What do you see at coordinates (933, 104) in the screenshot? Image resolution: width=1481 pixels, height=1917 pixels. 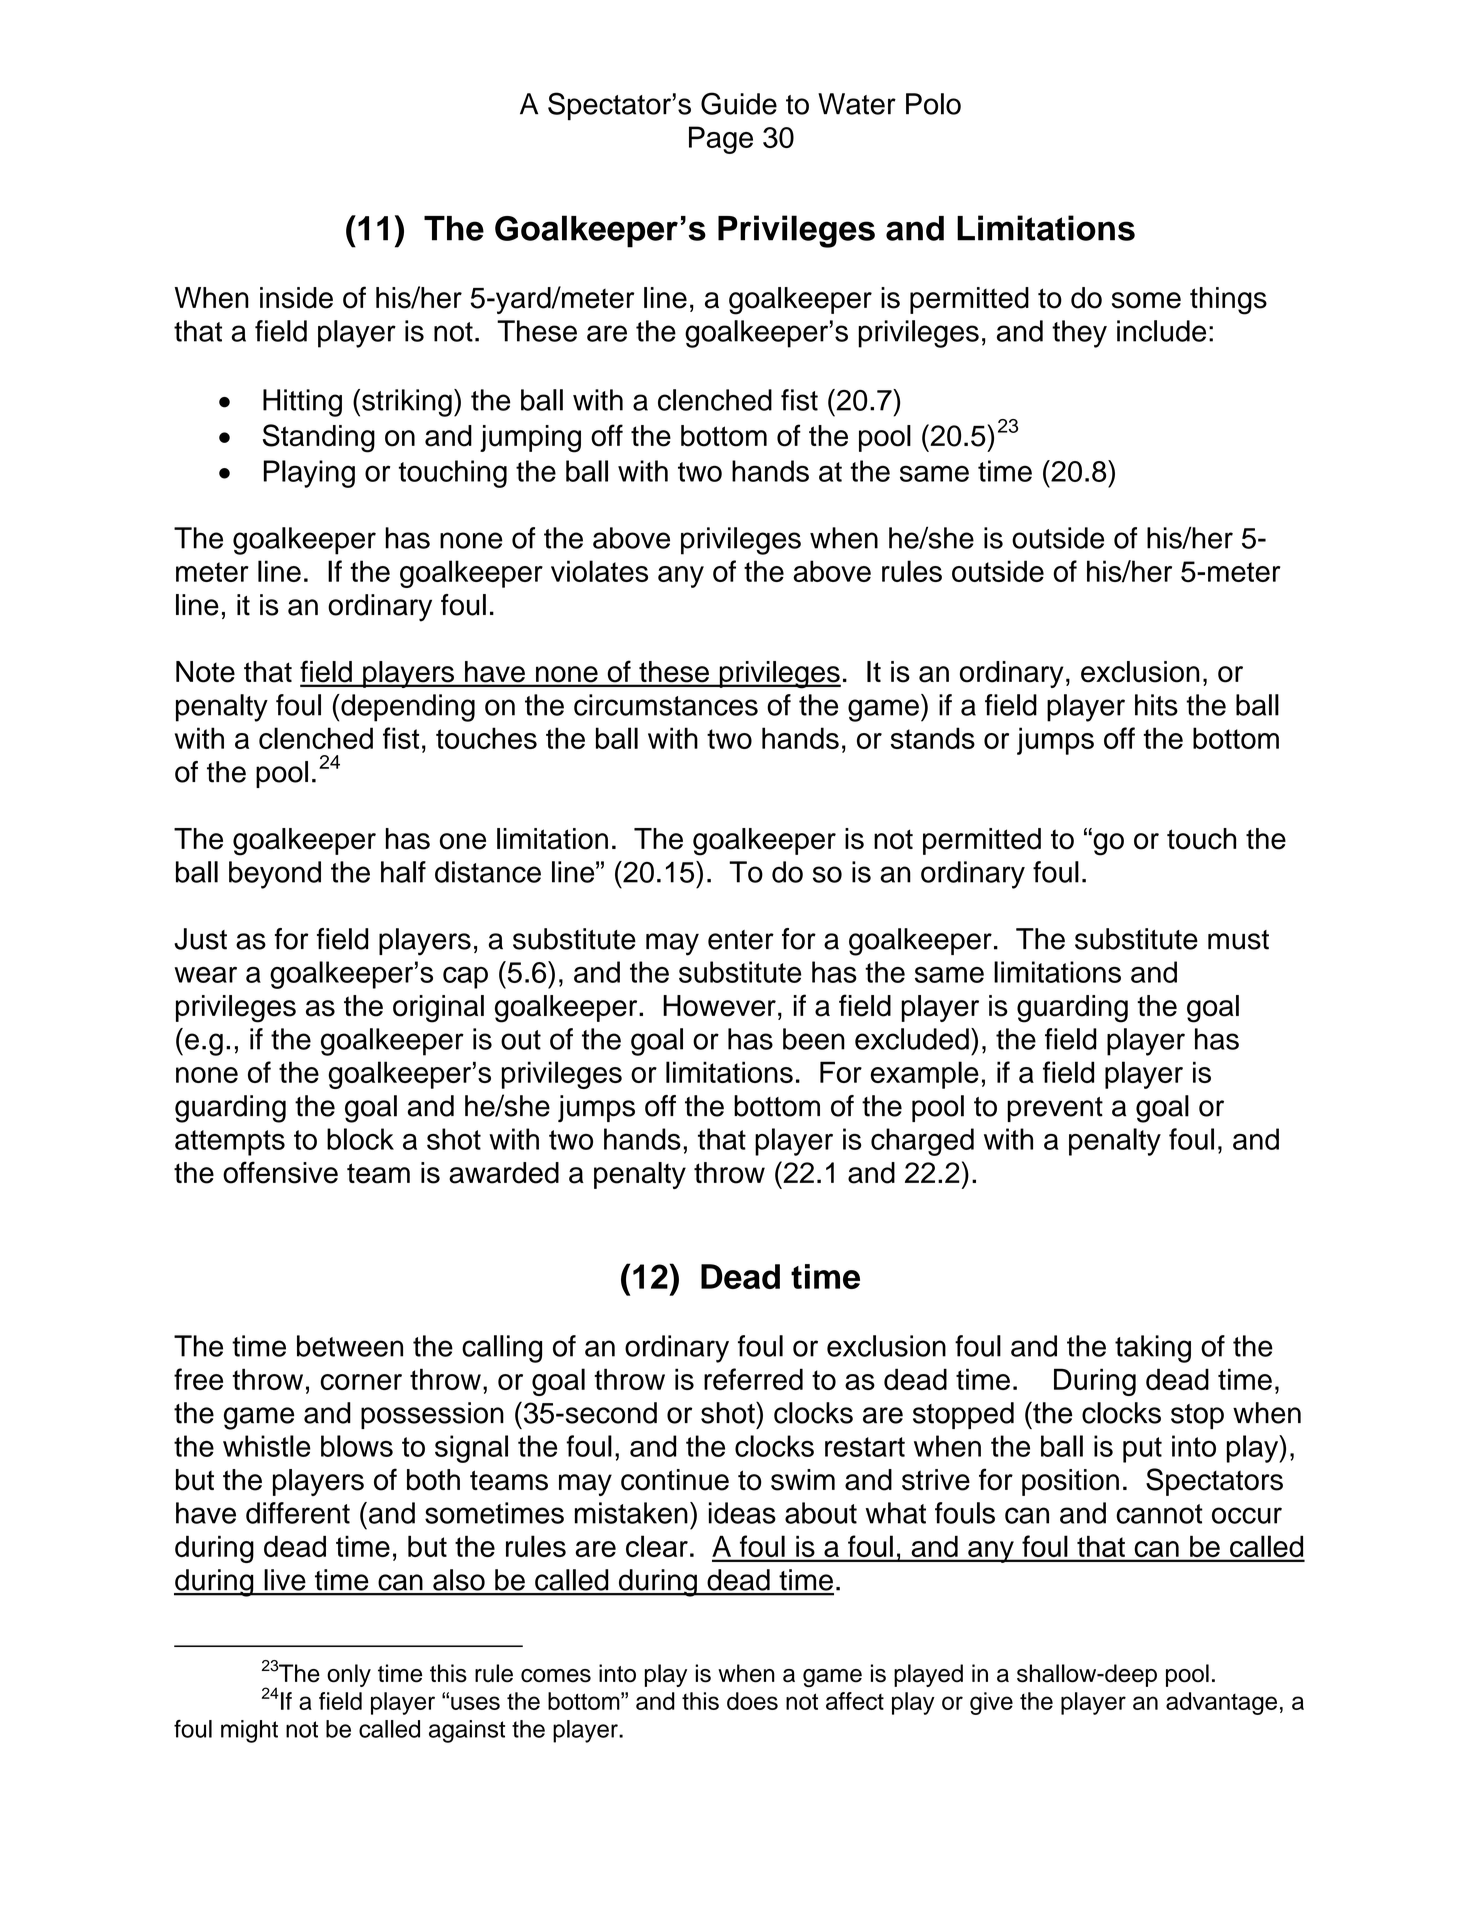 I see `Polo` at bounding box center [933, 104].
